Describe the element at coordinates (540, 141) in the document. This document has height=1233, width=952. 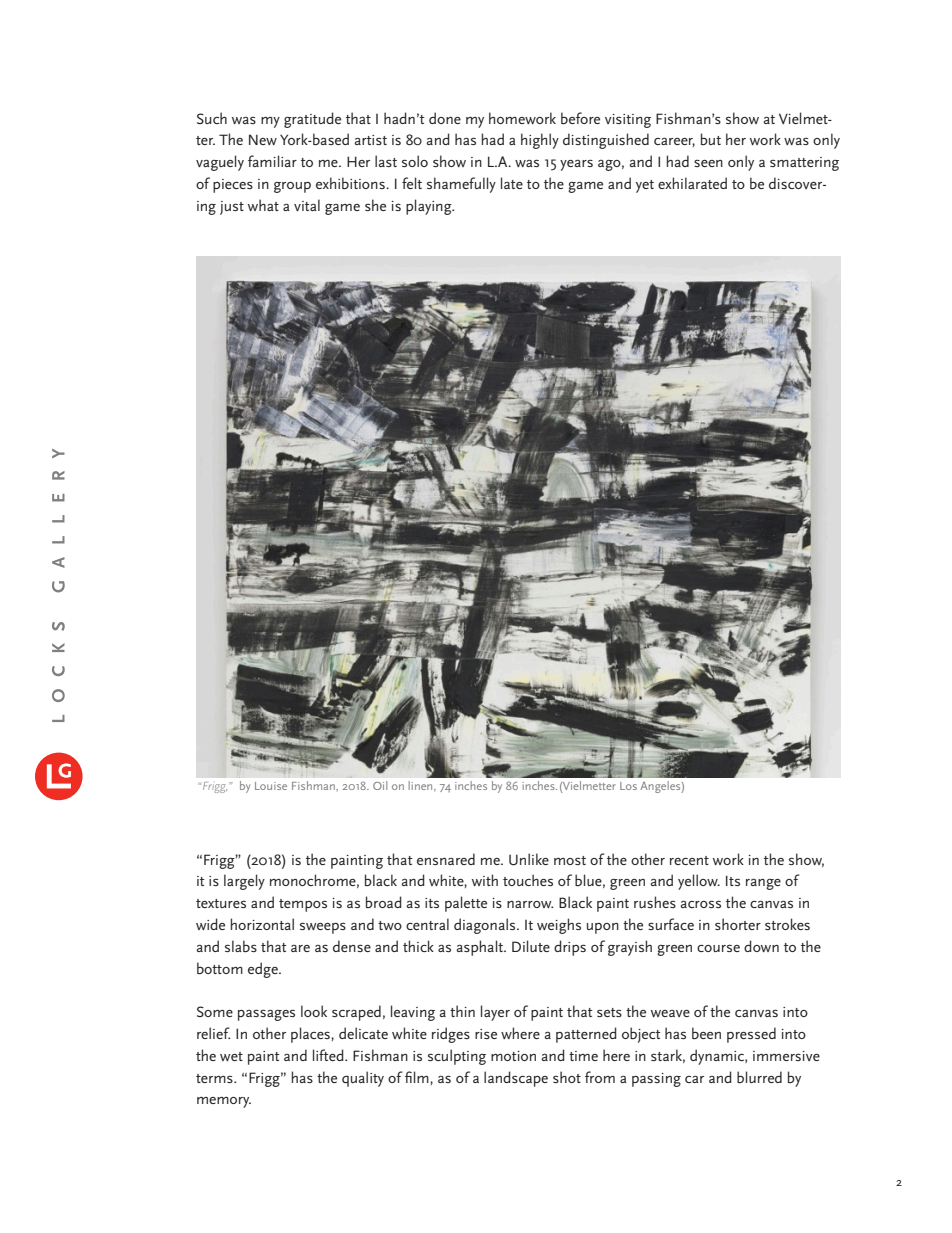
I see `highly` at that location.
